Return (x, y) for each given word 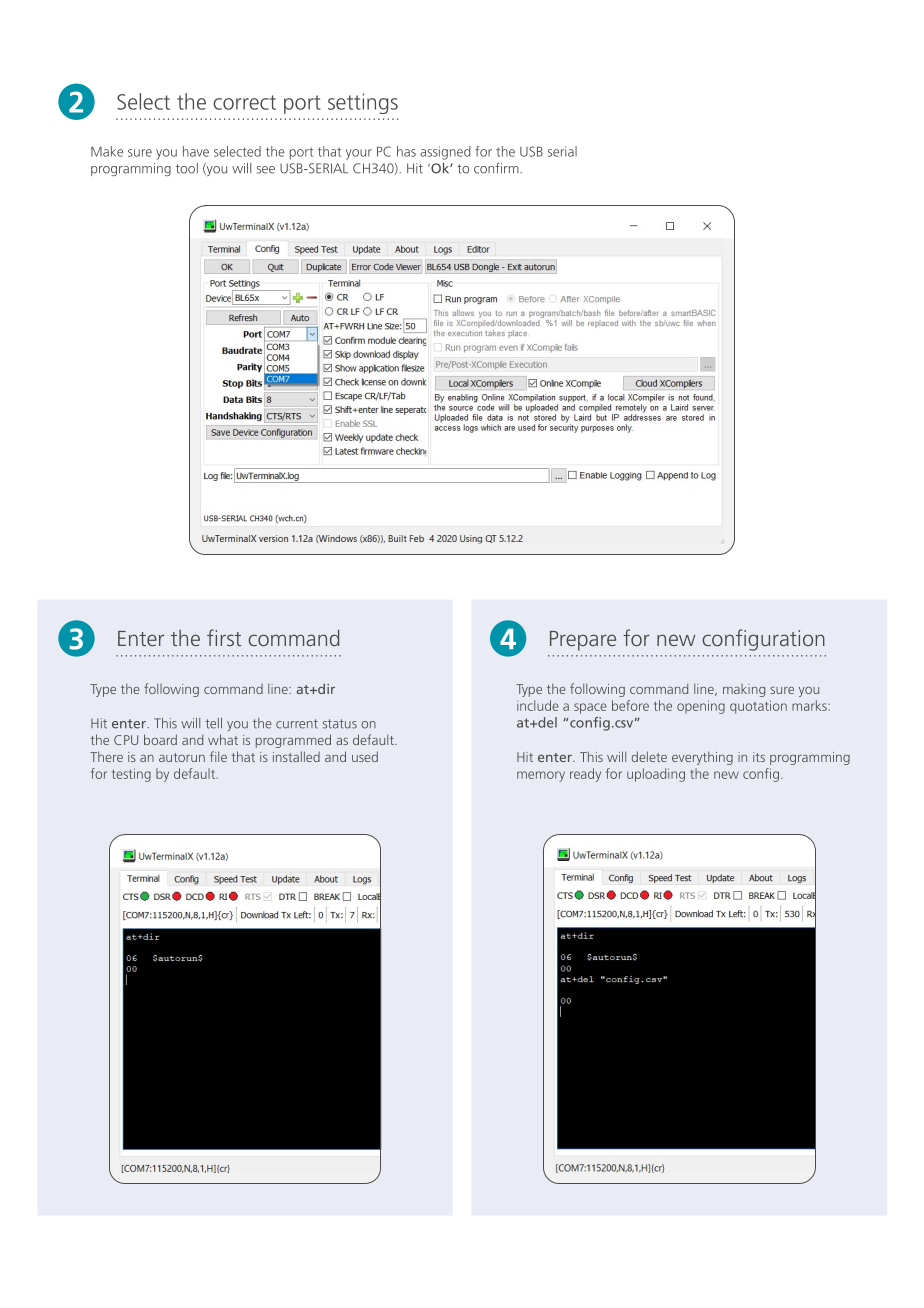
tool (187, 168)
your (359, 154)
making (744, 690)
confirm (497, 168)
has (406, 151)
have (196, 151)
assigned (445, 153)
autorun (182, 757)
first (224, 637)
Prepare (583, 641)
